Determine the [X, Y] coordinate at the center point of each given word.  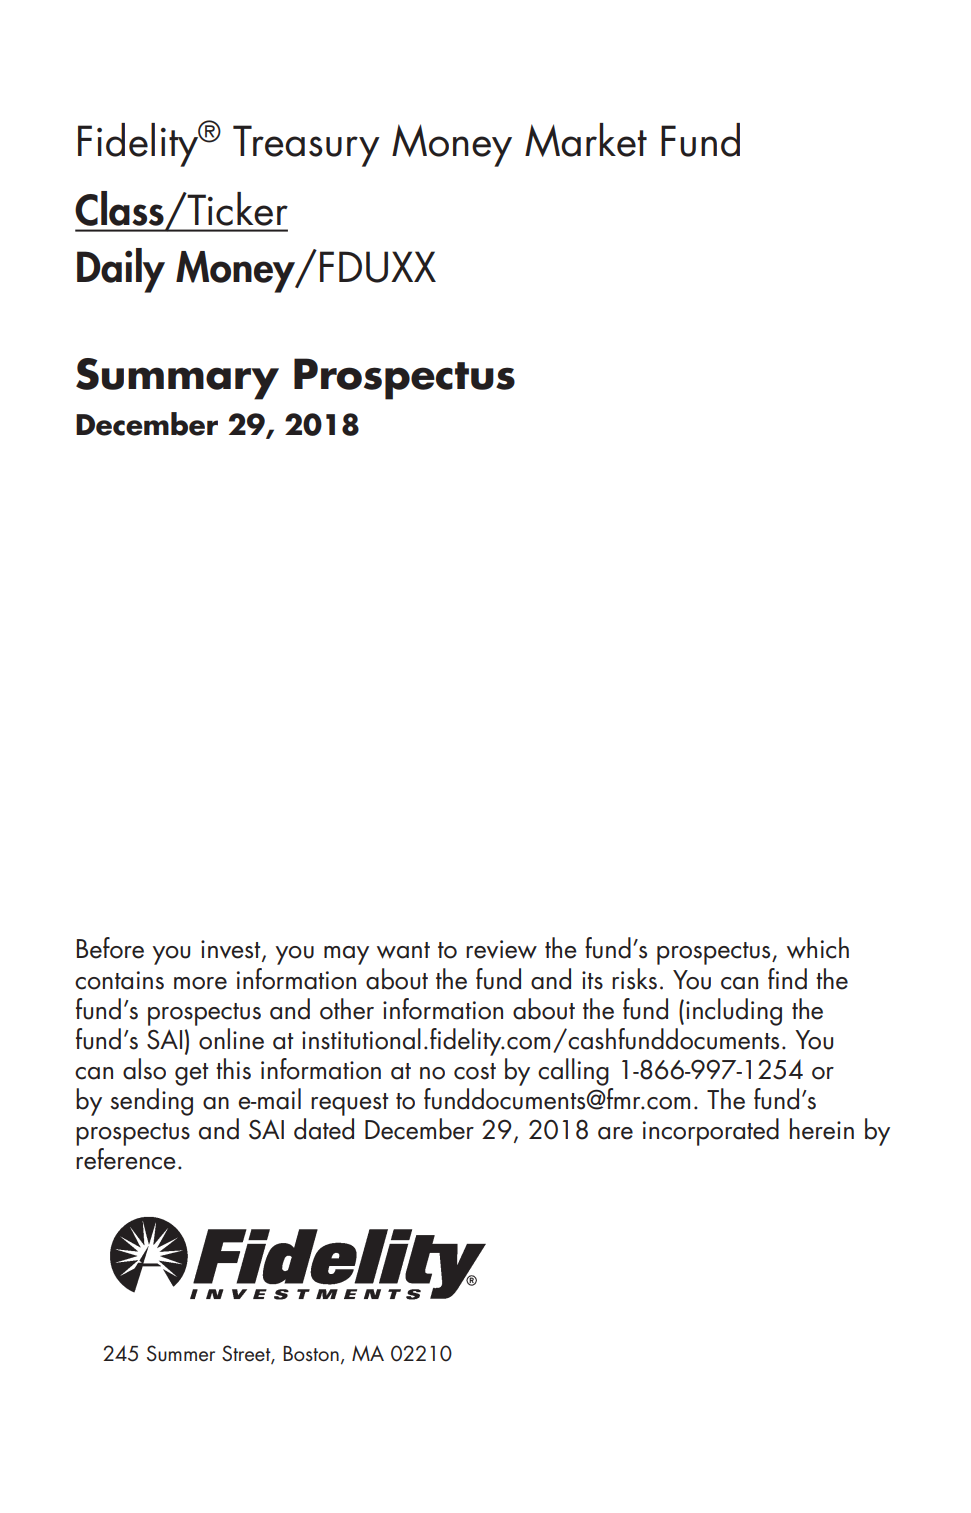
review [501, 949]
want [403, 950]
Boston [311, 1354]
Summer [181, 1353]
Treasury [306, 146]
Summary [177, 379]
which [818, 948]
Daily [121, 270]
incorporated [711, 1132]
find [787, 979]
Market [586, 140]
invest [232, 951]
